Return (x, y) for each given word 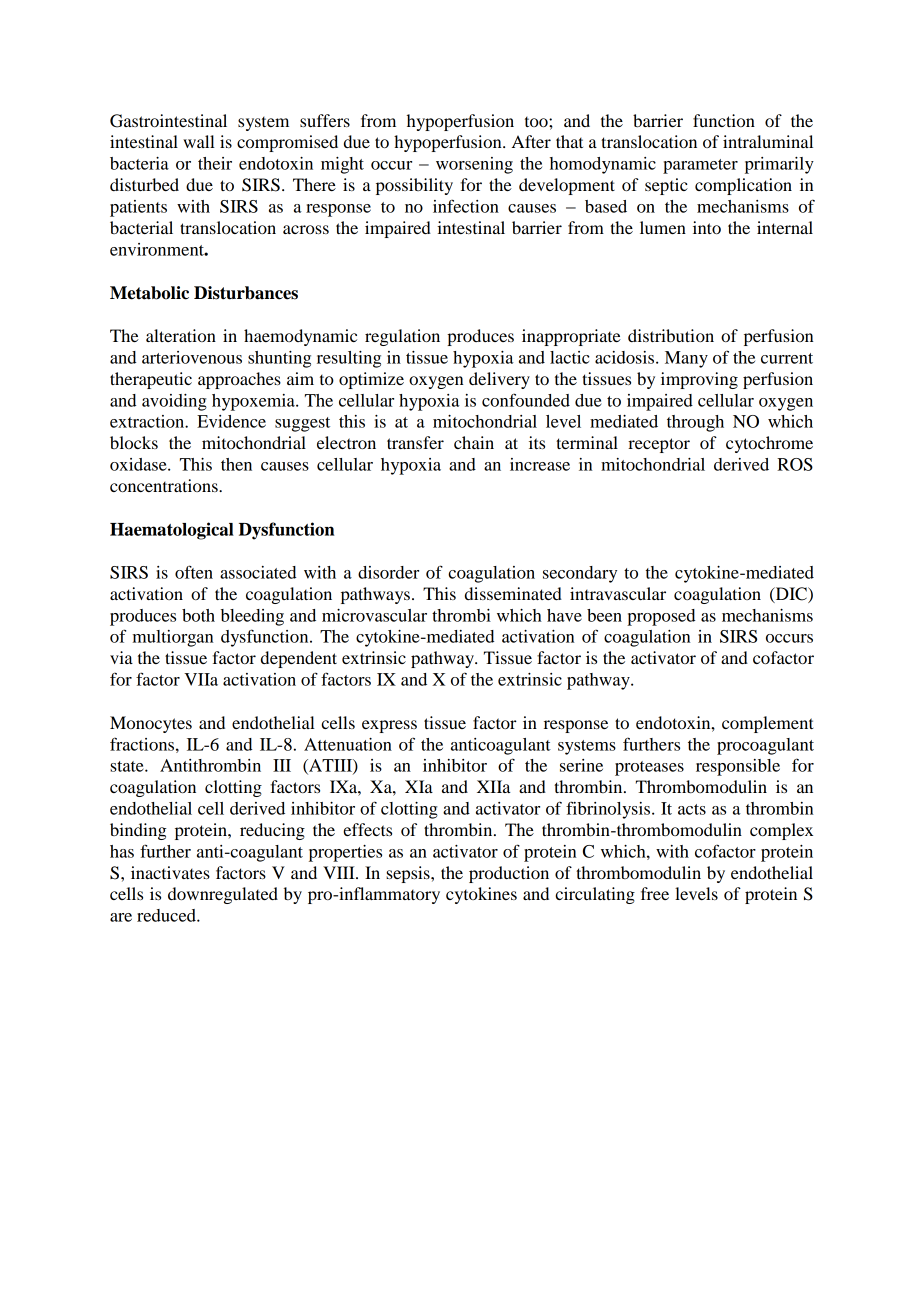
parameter (700, 166)
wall (199, 141)
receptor (659, 445)
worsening (474, 165)
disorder (388, 572)
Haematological (172, 531)
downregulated (223, 895)
